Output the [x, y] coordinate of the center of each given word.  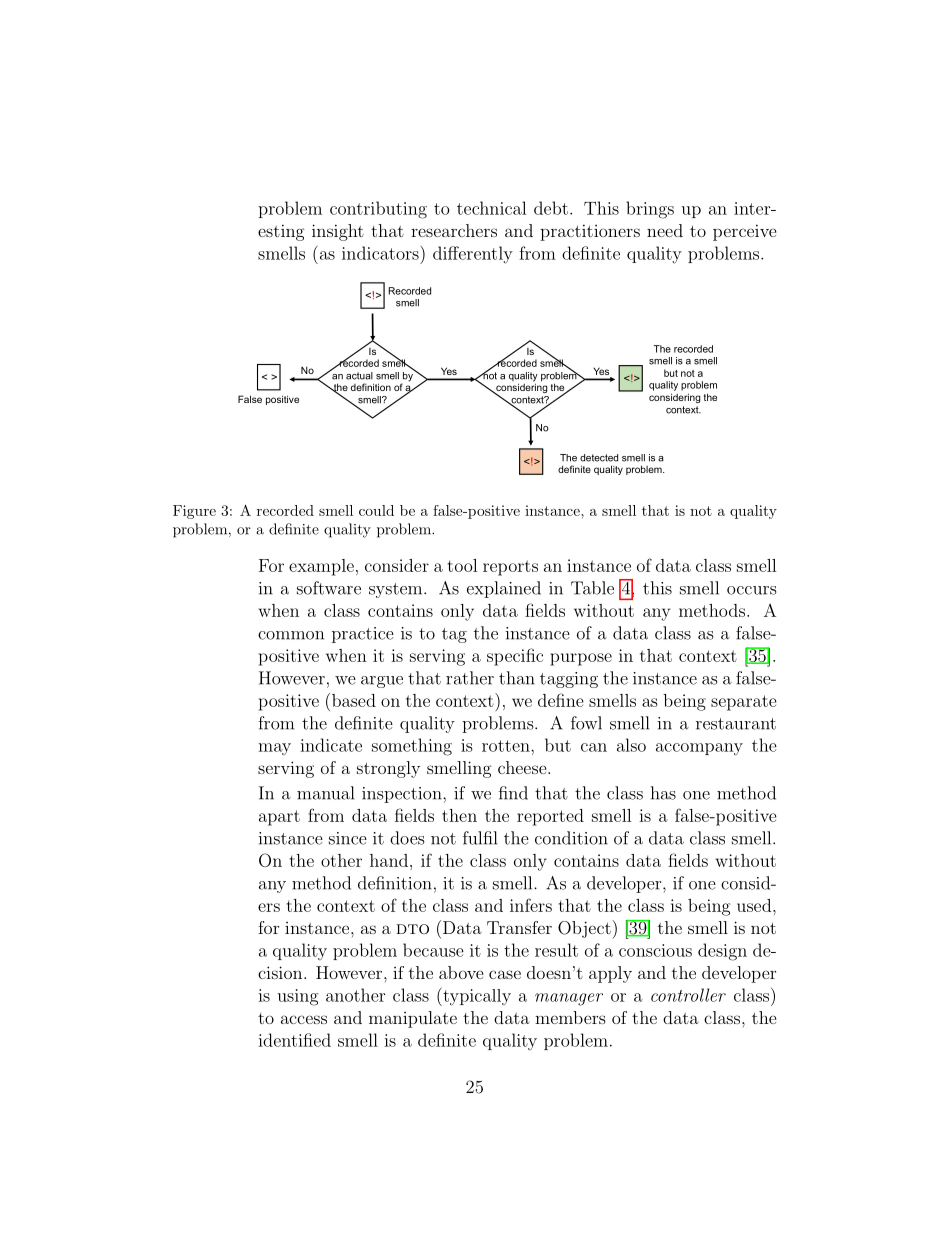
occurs [751, 590]
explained [504, 589]
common [291, 635]
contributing [378, 210]
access [304, 1019]
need [665, 230]
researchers [454, 230]
